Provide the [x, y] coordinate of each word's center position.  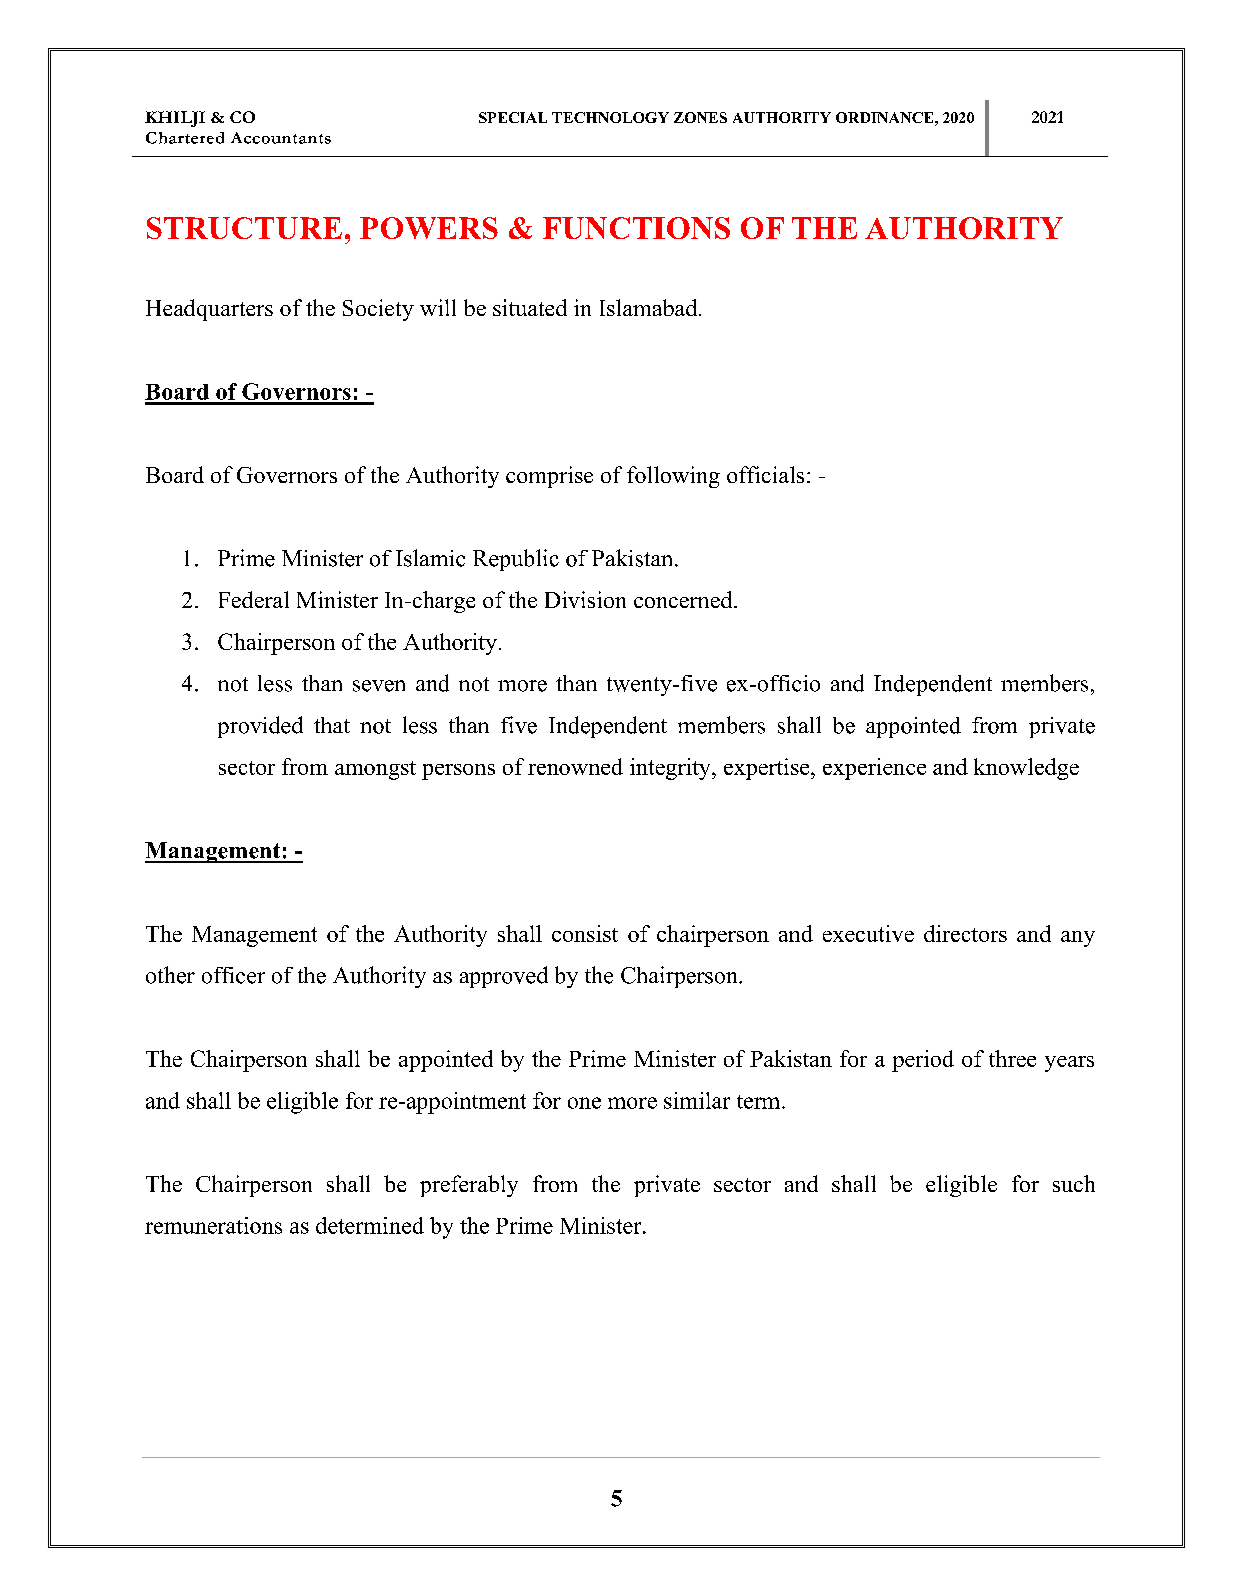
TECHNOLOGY [610, 117]
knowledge [1026, 769]
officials [765, 474]
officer [233, 975]
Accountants [281, 138]
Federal [254, 599]
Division [585, 599]
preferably [469, 1186]
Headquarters [209, 310]
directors [965, 933]
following [673, 477]
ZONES [700, 117]
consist [585, 933]
